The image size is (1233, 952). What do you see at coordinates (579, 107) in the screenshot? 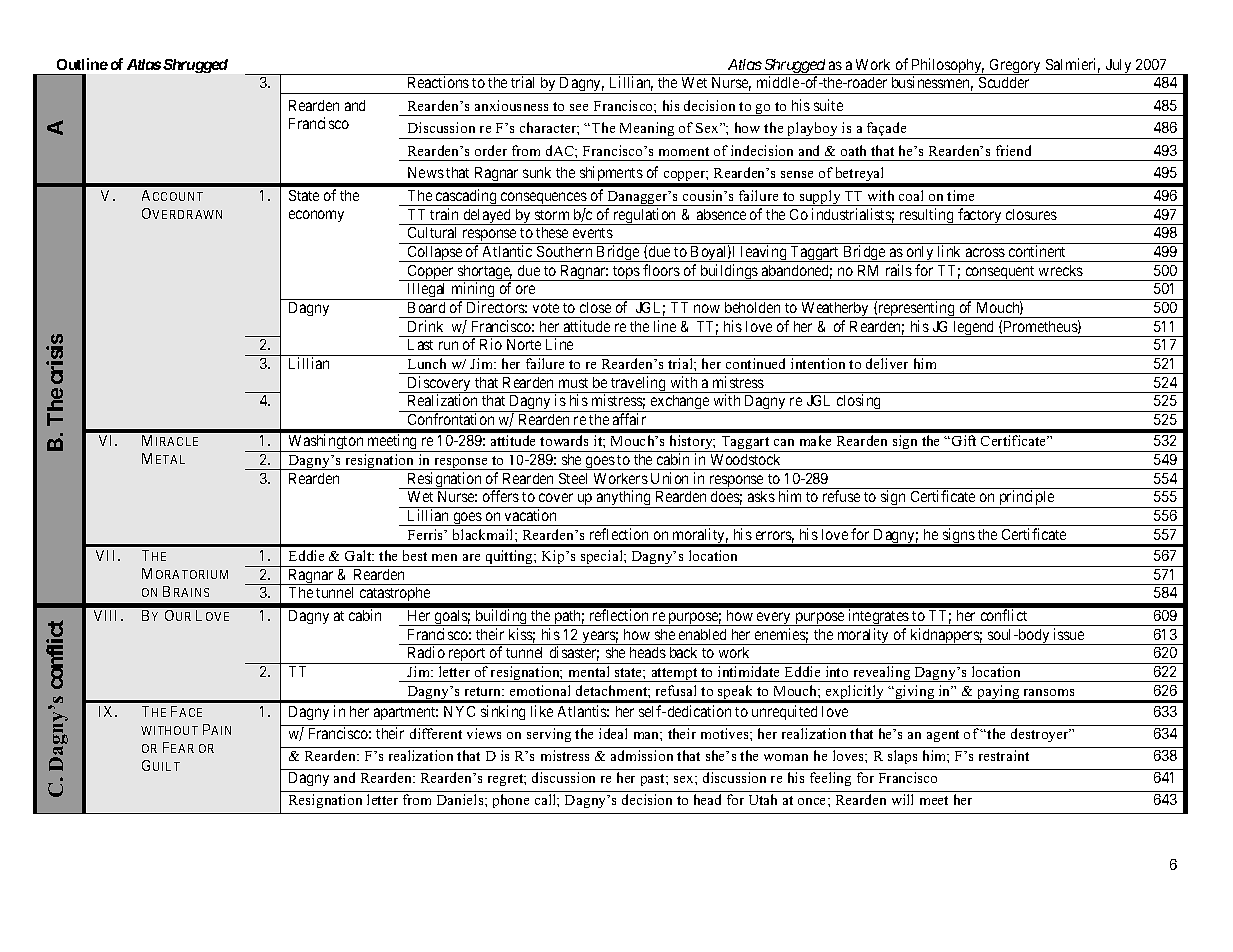
I see `see` at bounding box center [579, 107].
